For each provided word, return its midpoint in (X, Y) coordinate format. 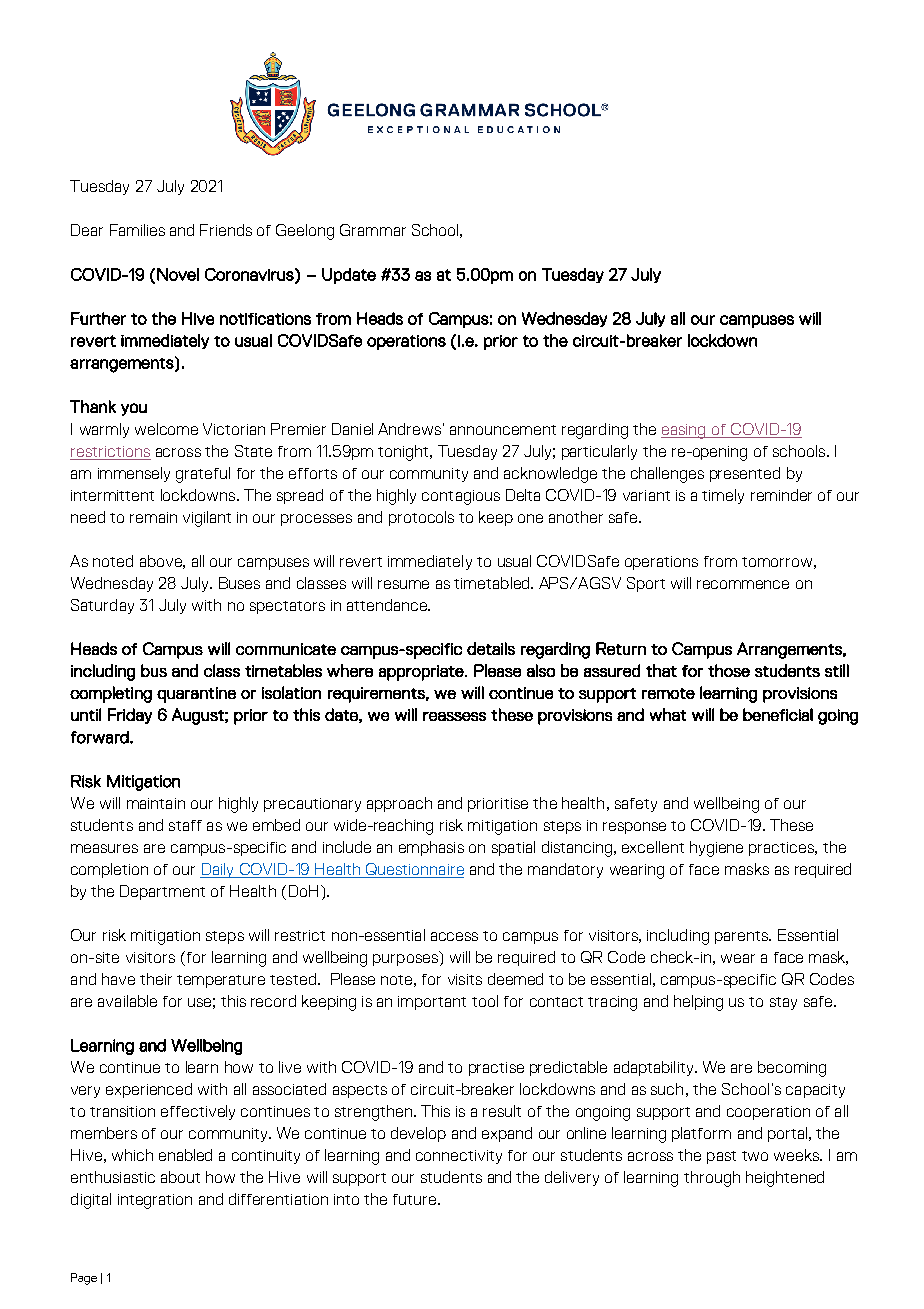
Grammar (373, 230)
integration (155, 1201)
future (416, 1199)
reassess (454, 716)
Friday (130, 716)
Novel (178, 274)
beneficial (778, 714)
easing (684, 431)
